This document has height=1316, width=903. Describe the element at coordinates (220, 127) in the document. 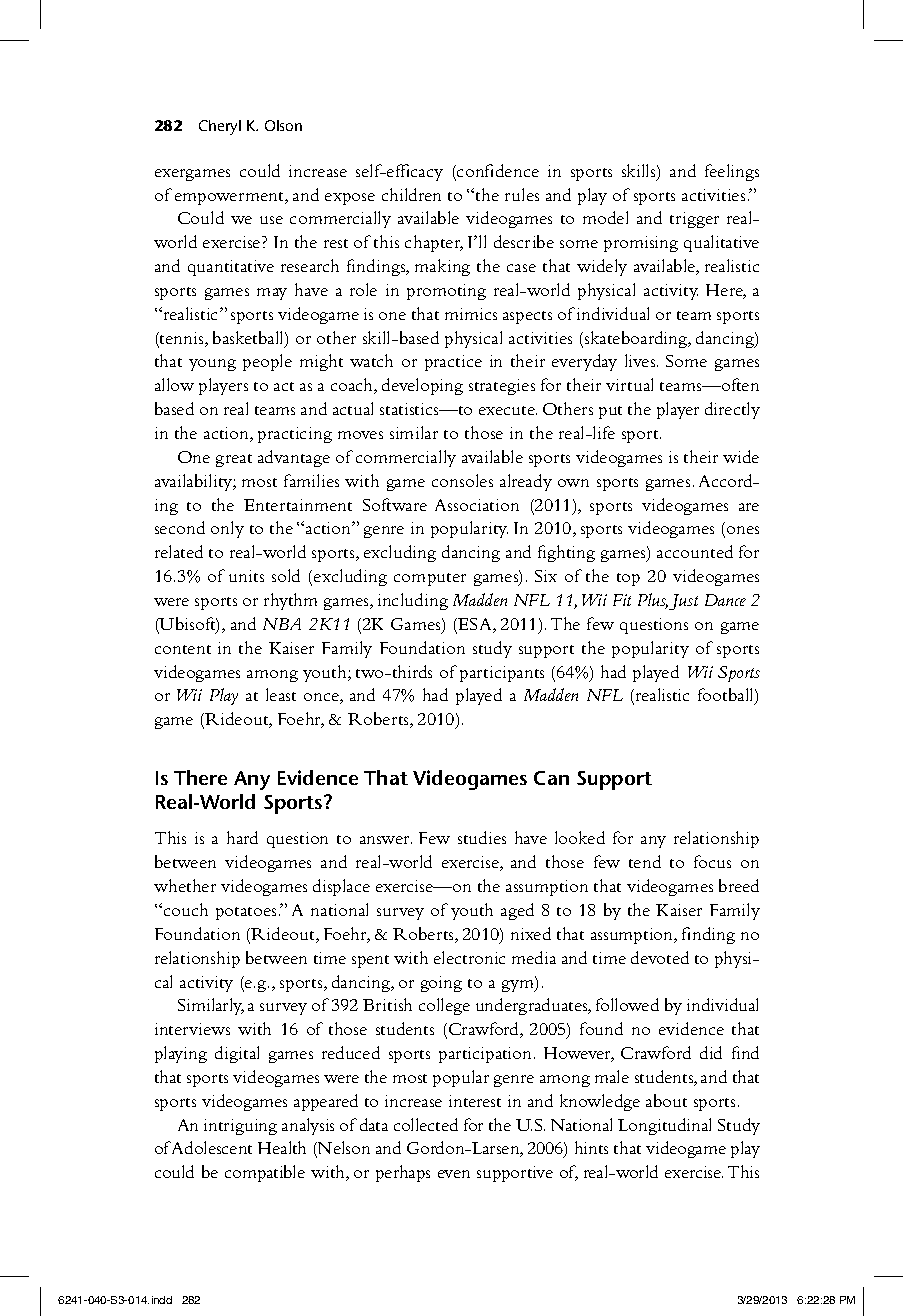

I see `Cheryl` at that location.
